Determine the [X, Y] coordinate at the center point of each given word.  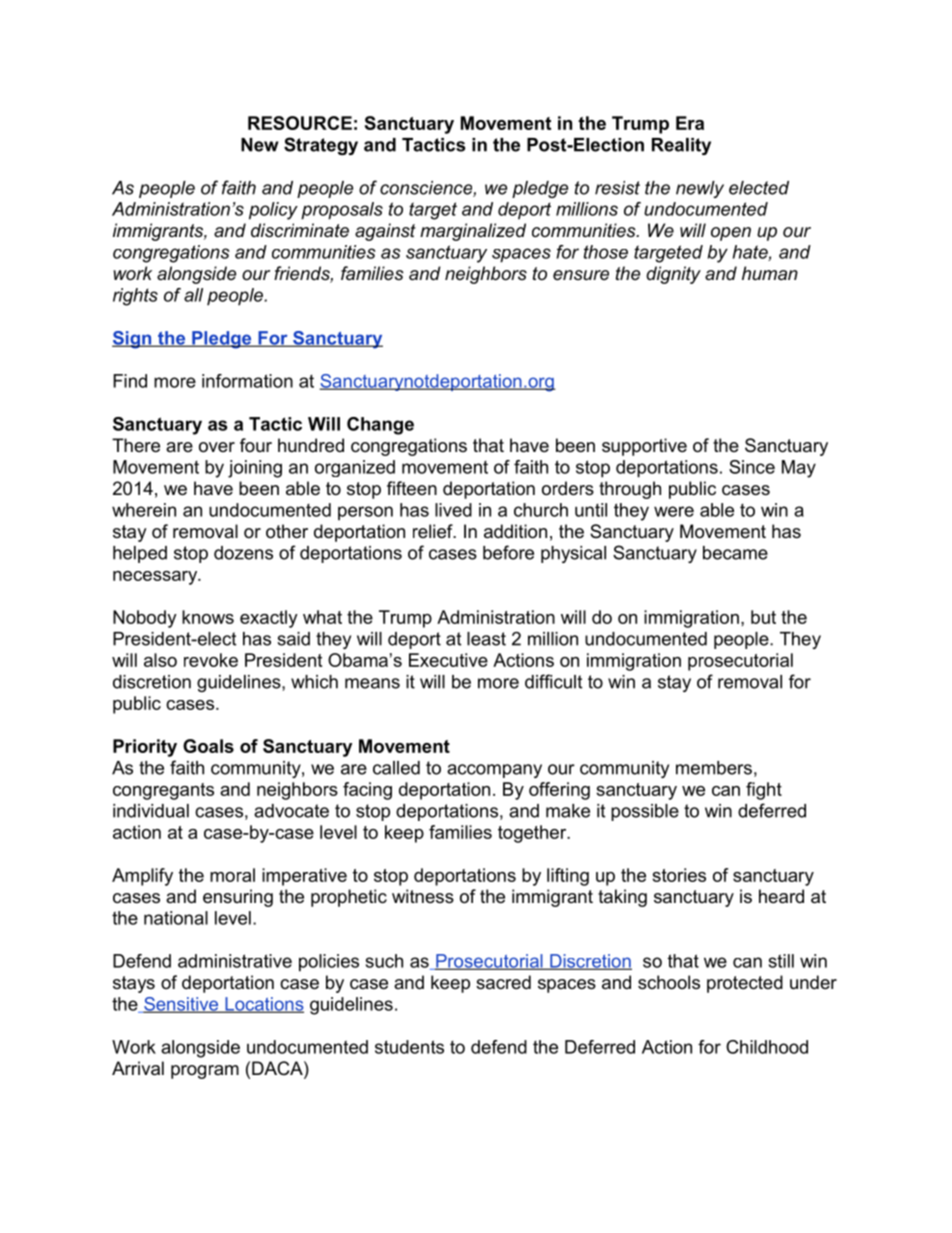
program [205, 1072]
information [247, 381]
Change [380, 426]
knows [208, 617]
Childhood [767, 1047]
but [763, 617]
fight [764, 791]
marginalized [473, 232]
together [533, 834]
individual [151, 811]
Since [752, 467]
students [409, 1047]
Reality [681, 146]
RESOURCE [300, 123]
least [486, 639]
